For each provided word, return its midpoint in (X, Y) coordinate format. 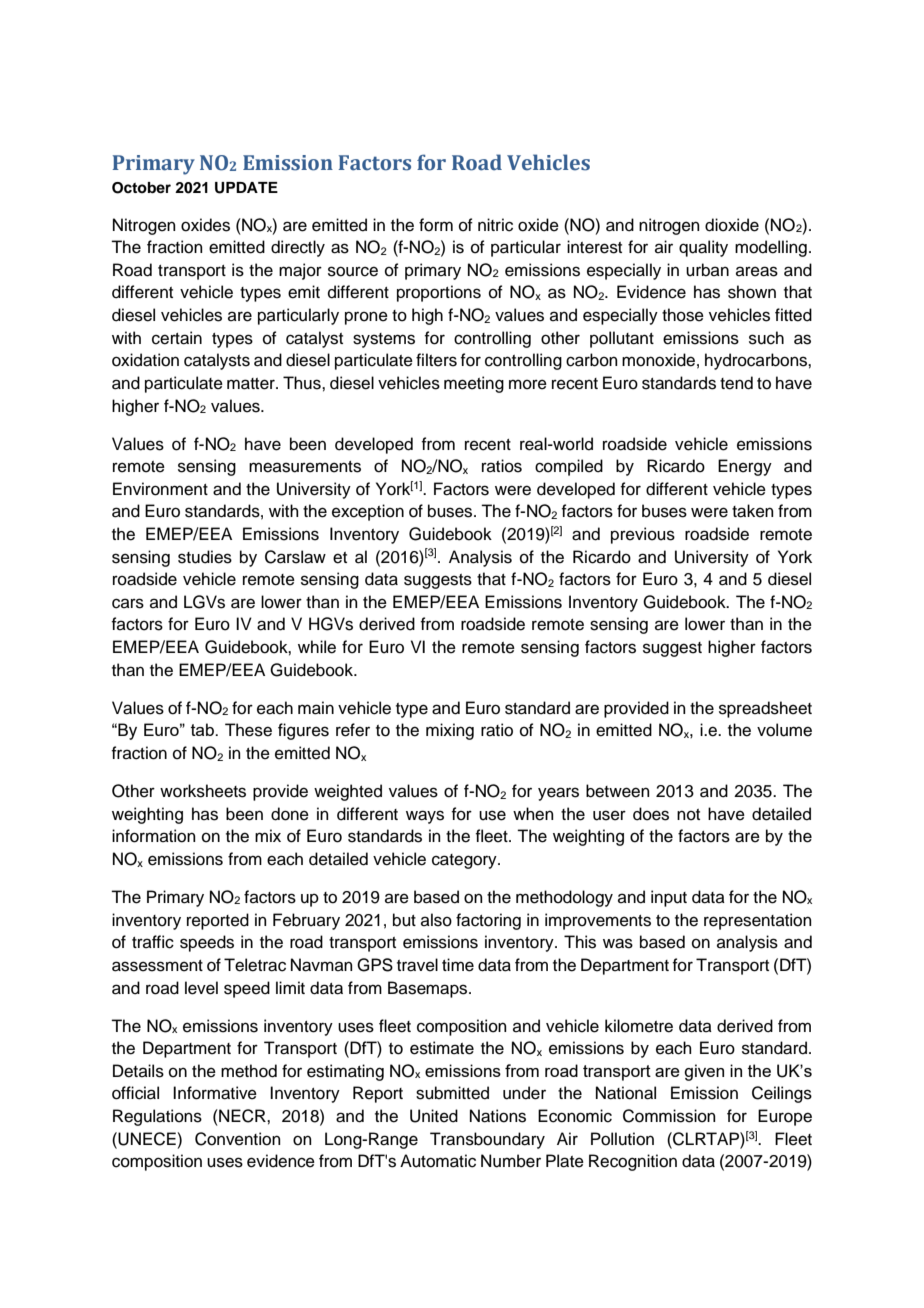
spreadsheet (765, 709)
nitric (495, 225)
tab (203, 729)
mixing (450, 731)
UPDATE (246, 188)
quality (703, 248)
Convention (238, 1139)
